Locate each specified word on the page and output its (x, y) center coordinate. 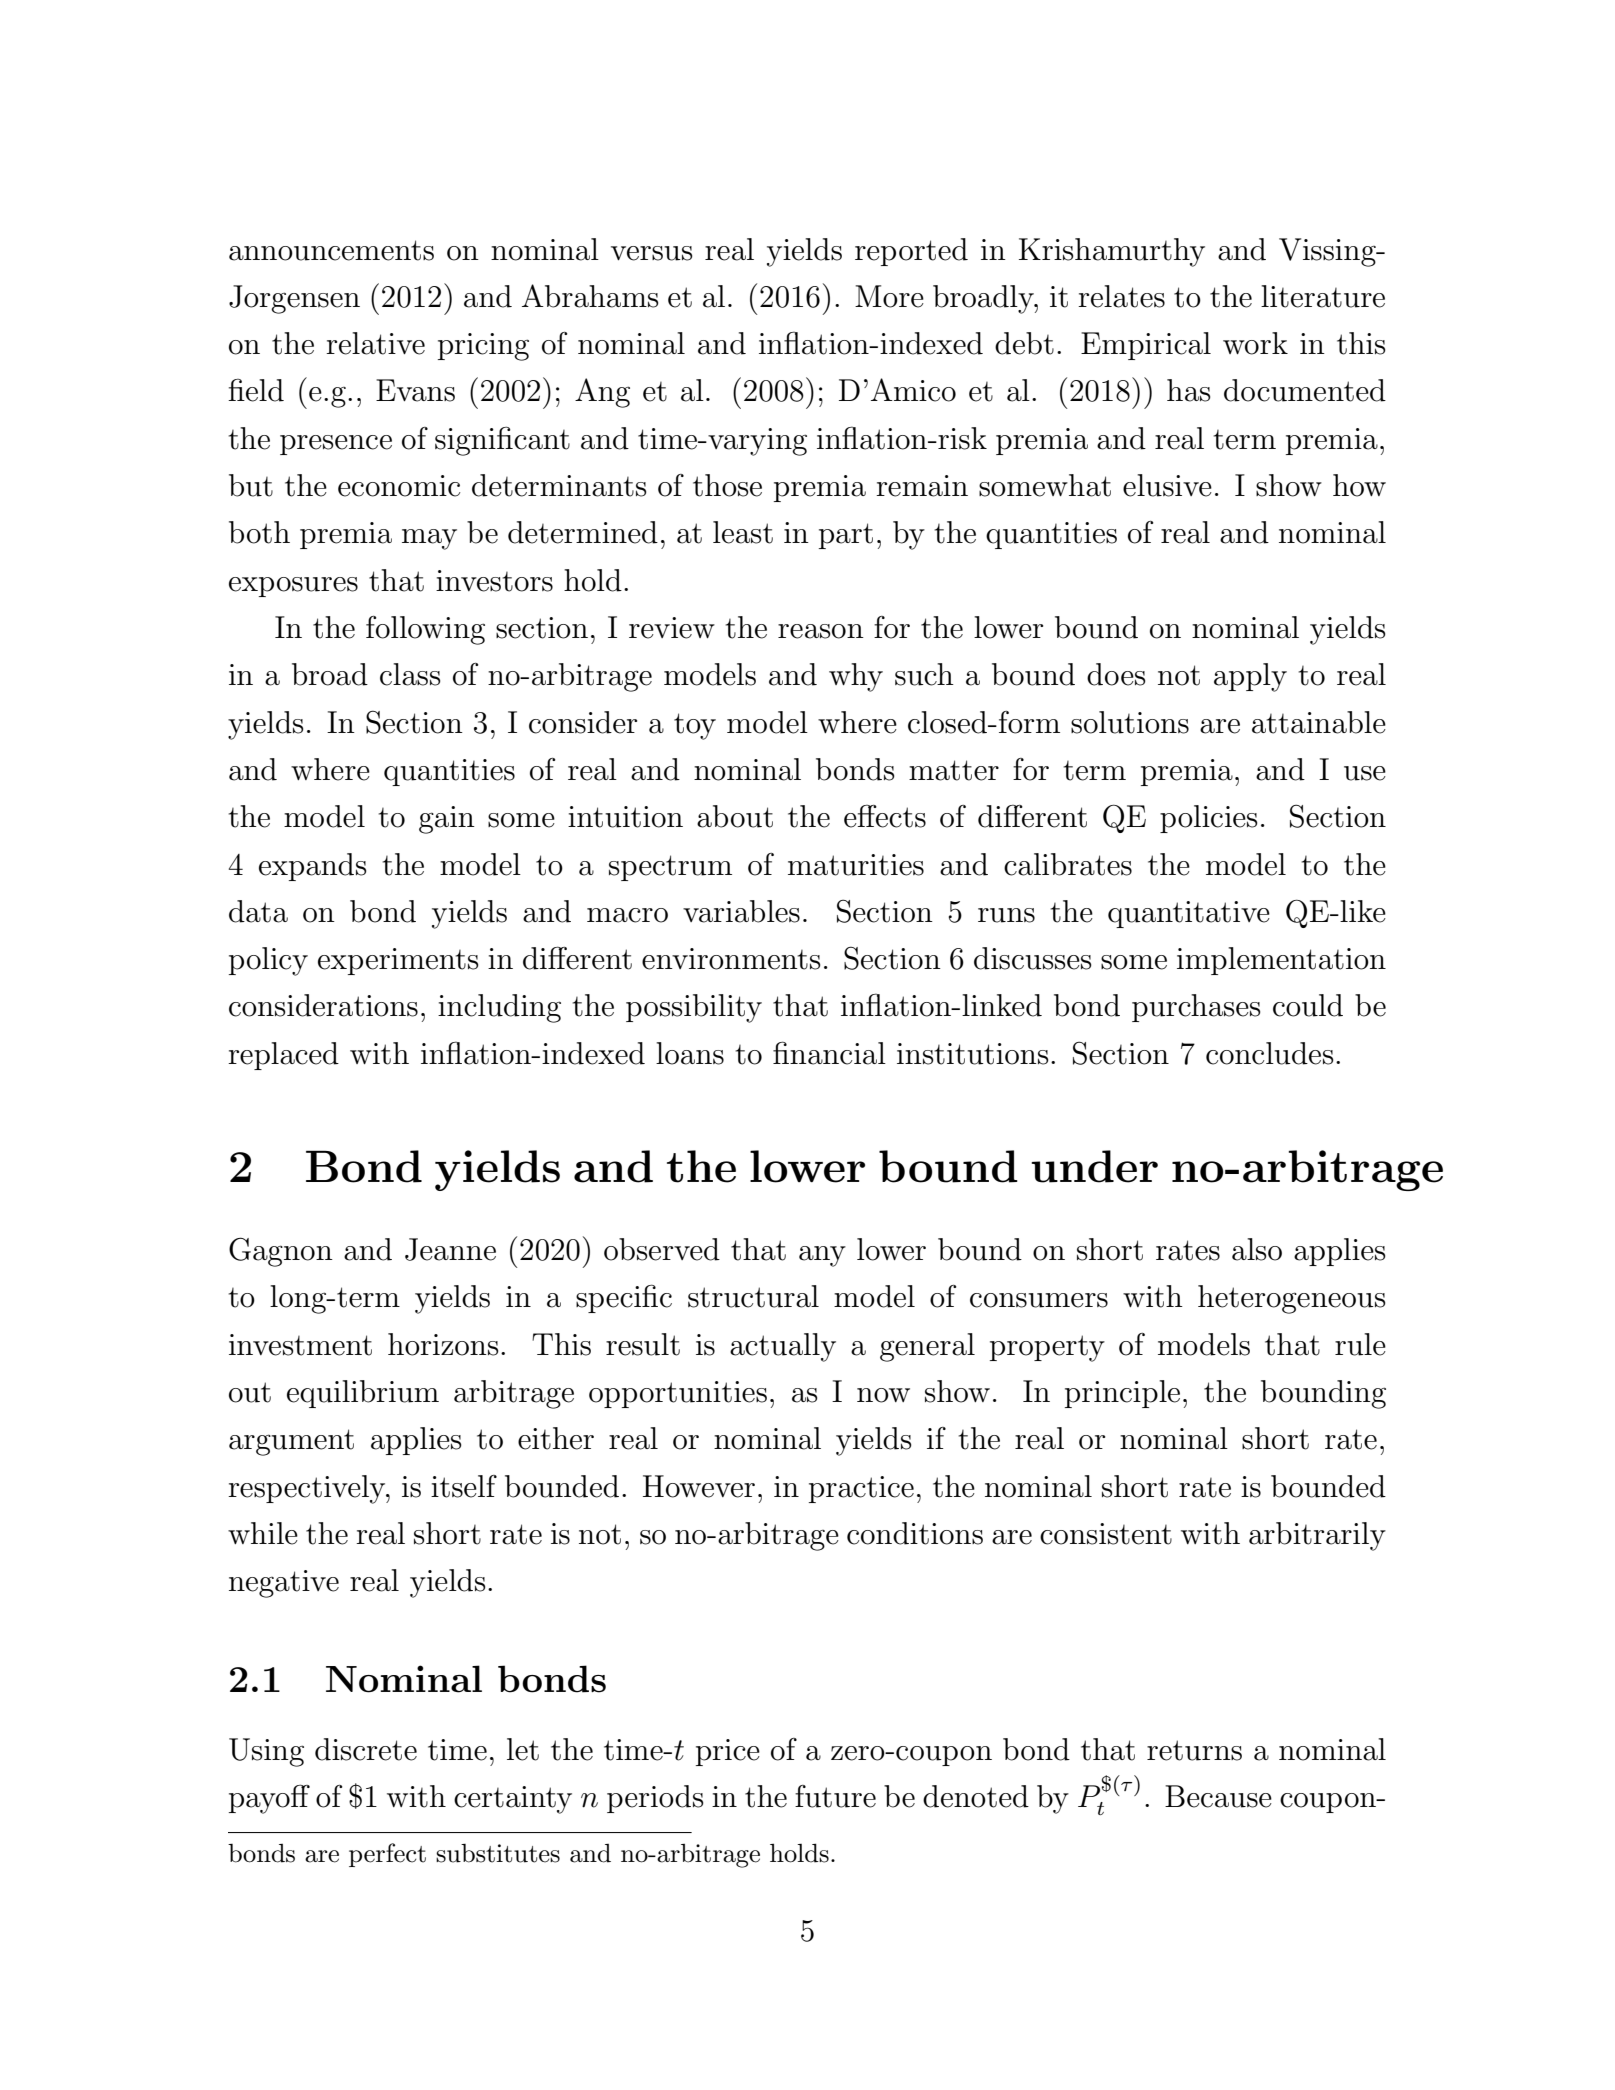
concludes (1269, 1053)
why (856, 677)
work (1255, 343)
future (835, 1796)
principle (1122, 1394)
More (889, 296)
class (410, 674)
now (883, 1395)
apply (1250, 677)
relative (375, 343)
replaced (283, 1056)
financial (829, 1053)
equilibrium (363, 1394)
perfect (387, 1855)
